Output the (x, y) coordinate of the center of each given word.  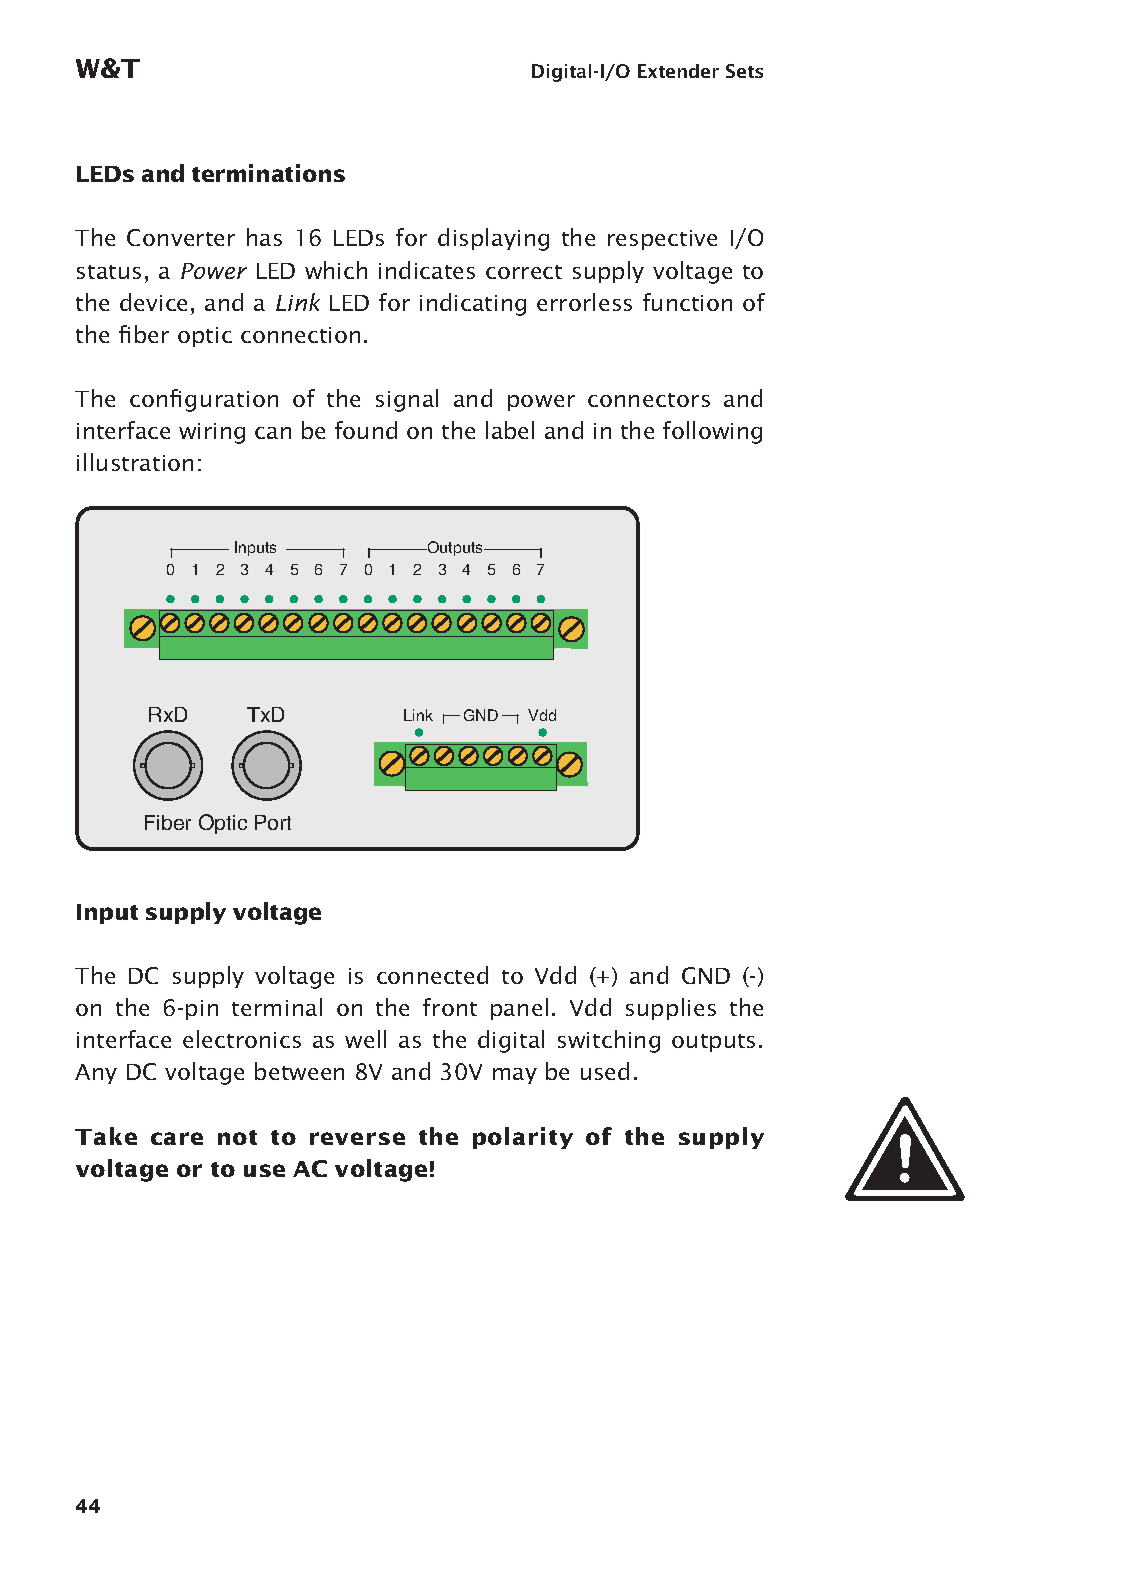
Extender (678, 71)
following (712, 432)
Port (273, 822)
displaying (493, 239)
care (177, 1138)
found (366, 430)
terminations (268, 173)
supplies (671, 1009)
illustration (135, 462)
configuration (204, 400)
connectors (649, 400)
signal (407, 400)
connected (432, 975)
